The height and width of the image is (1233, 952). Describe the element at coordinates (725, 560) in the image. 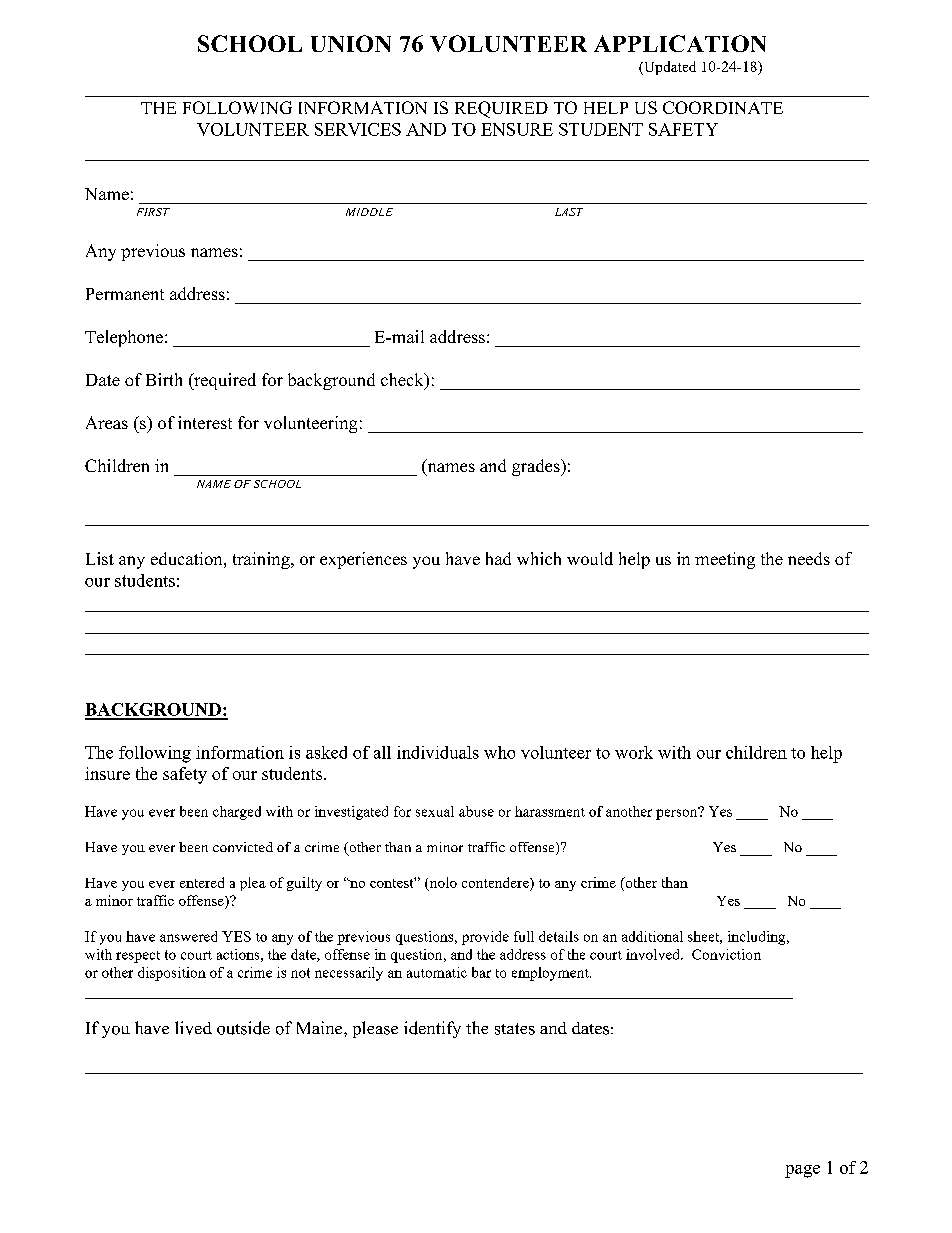

I see `meeting` at that location.
